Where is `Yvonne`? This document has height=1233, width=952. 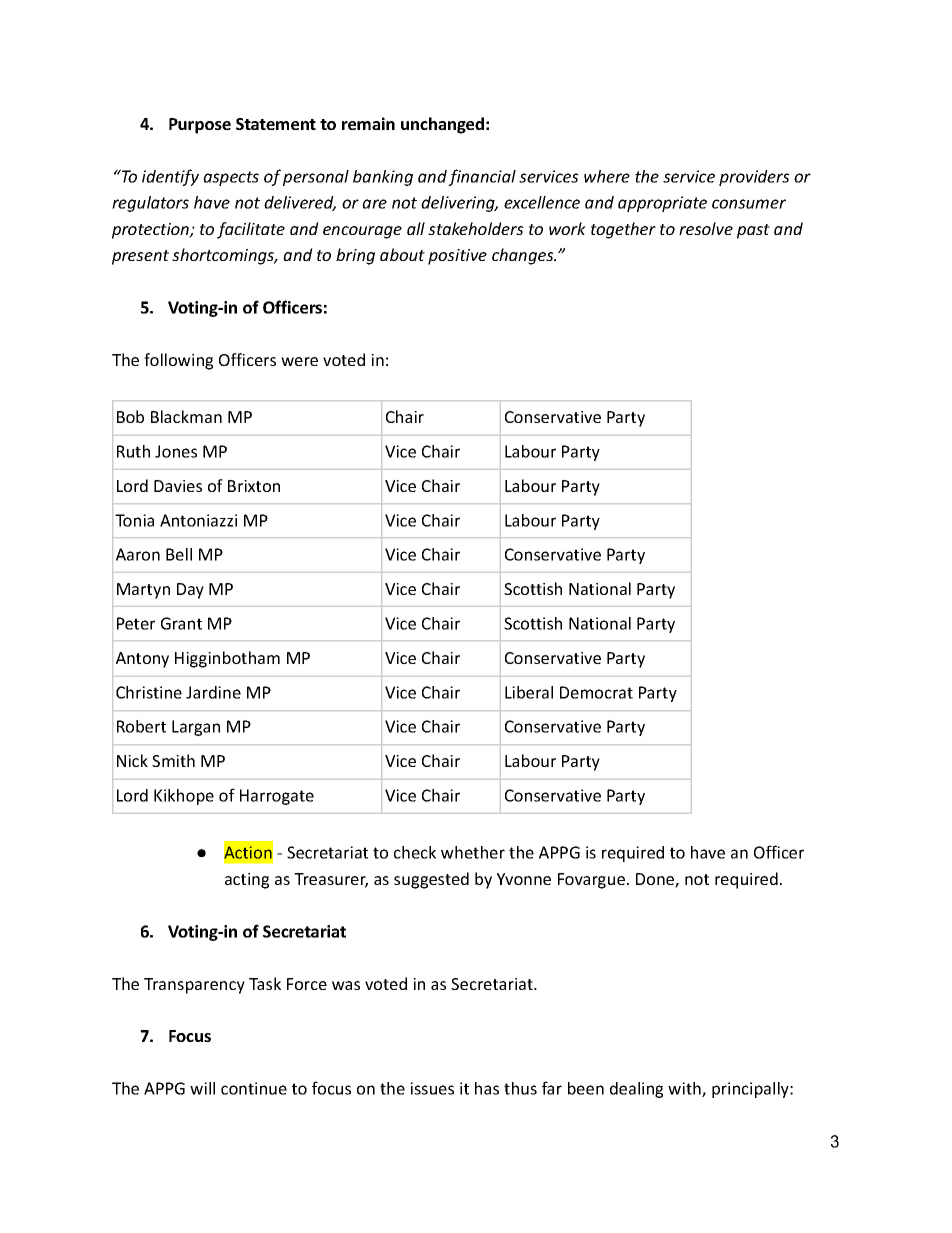
Yvonne is located at coordinates (524, 879).
